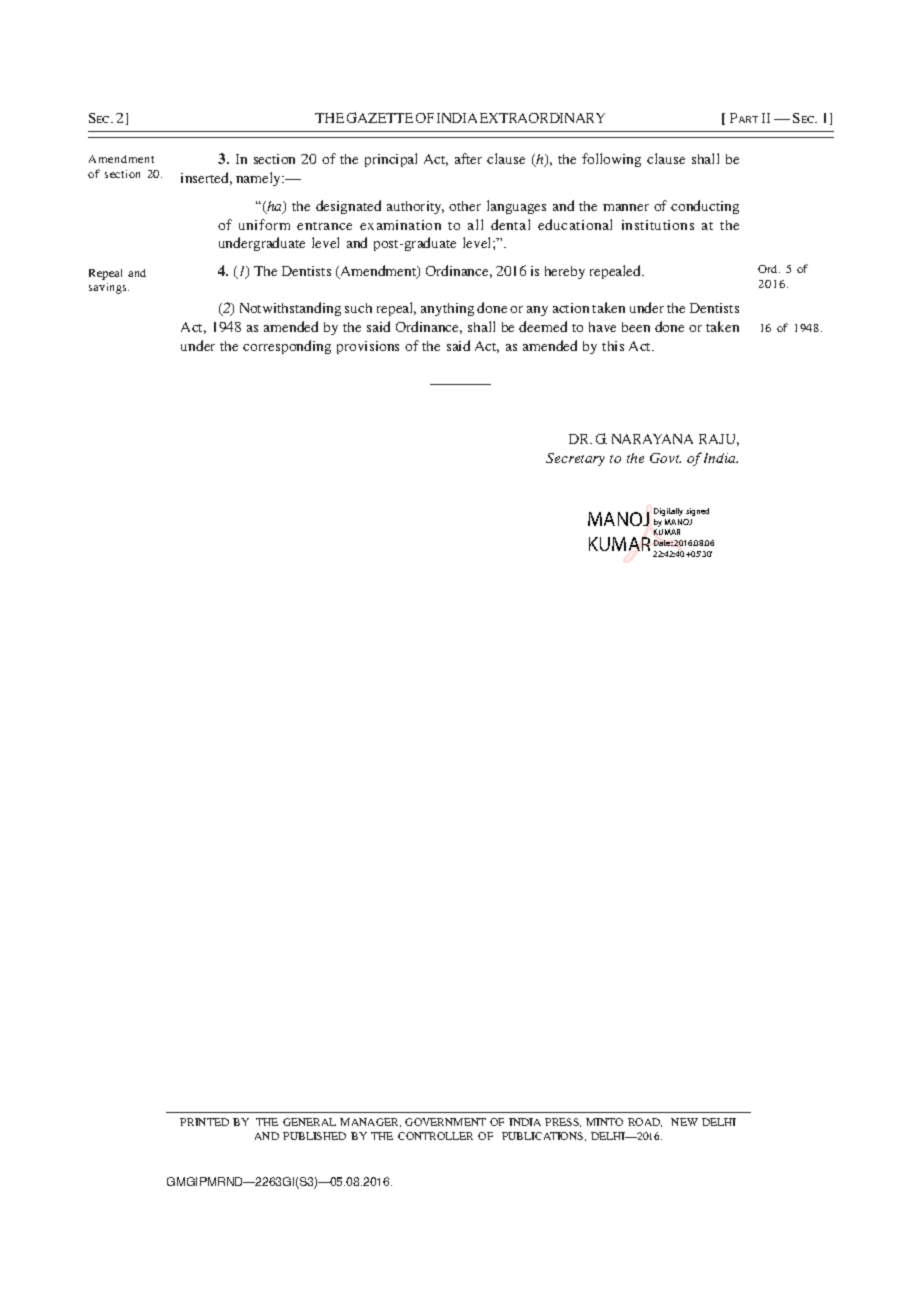 Image resolution: width=924 pixels, height=1308 pixels. I want to click on Govt, so click(665, 458).
